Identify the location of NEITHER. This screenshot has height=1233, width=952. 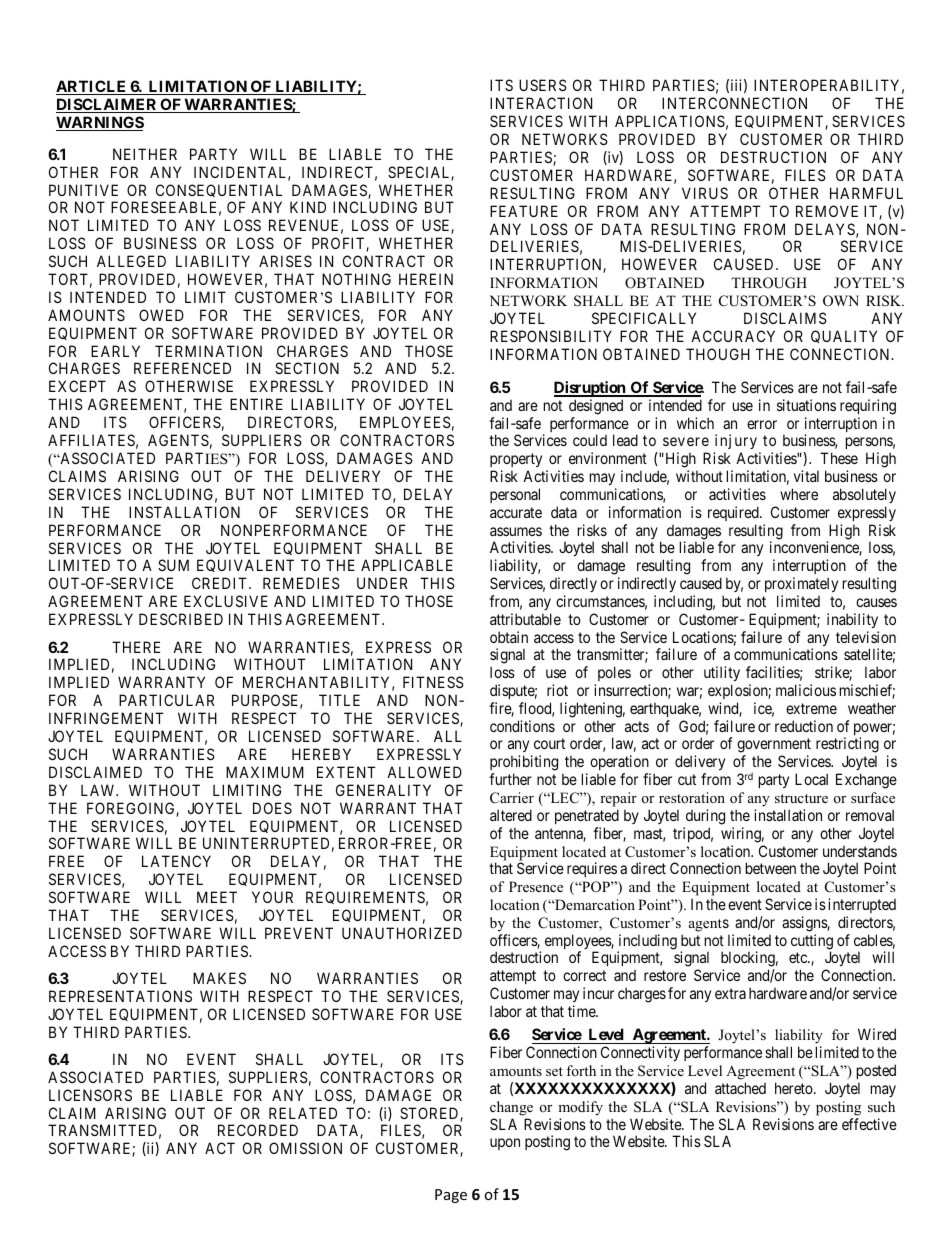
(145, 154).
